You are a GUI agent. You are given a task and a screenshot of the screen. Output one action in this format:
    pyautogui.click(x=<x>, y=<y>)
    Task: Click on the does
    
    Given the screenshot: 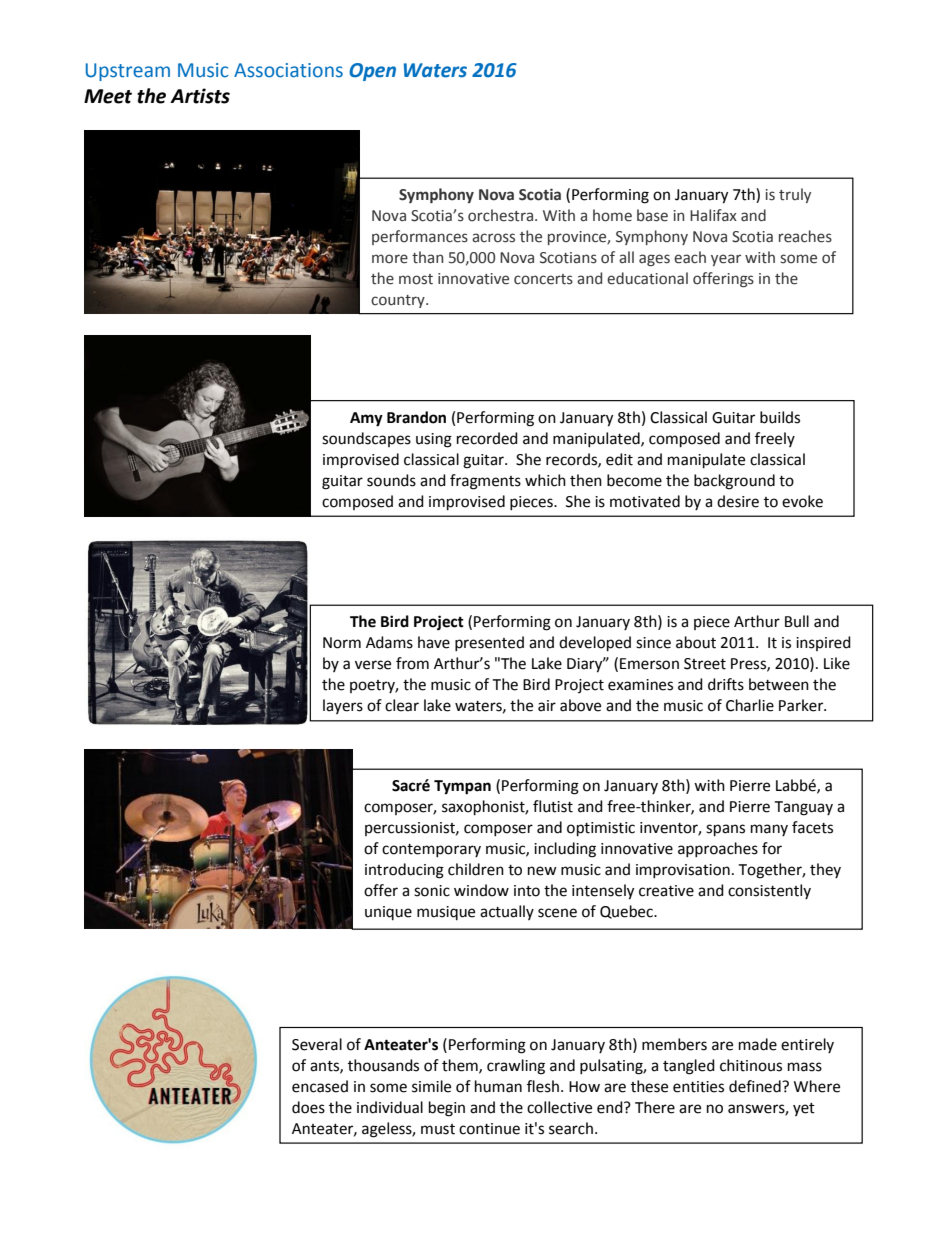 What is the action you would take?
    pyautogui.click(x=308, y=1107)
